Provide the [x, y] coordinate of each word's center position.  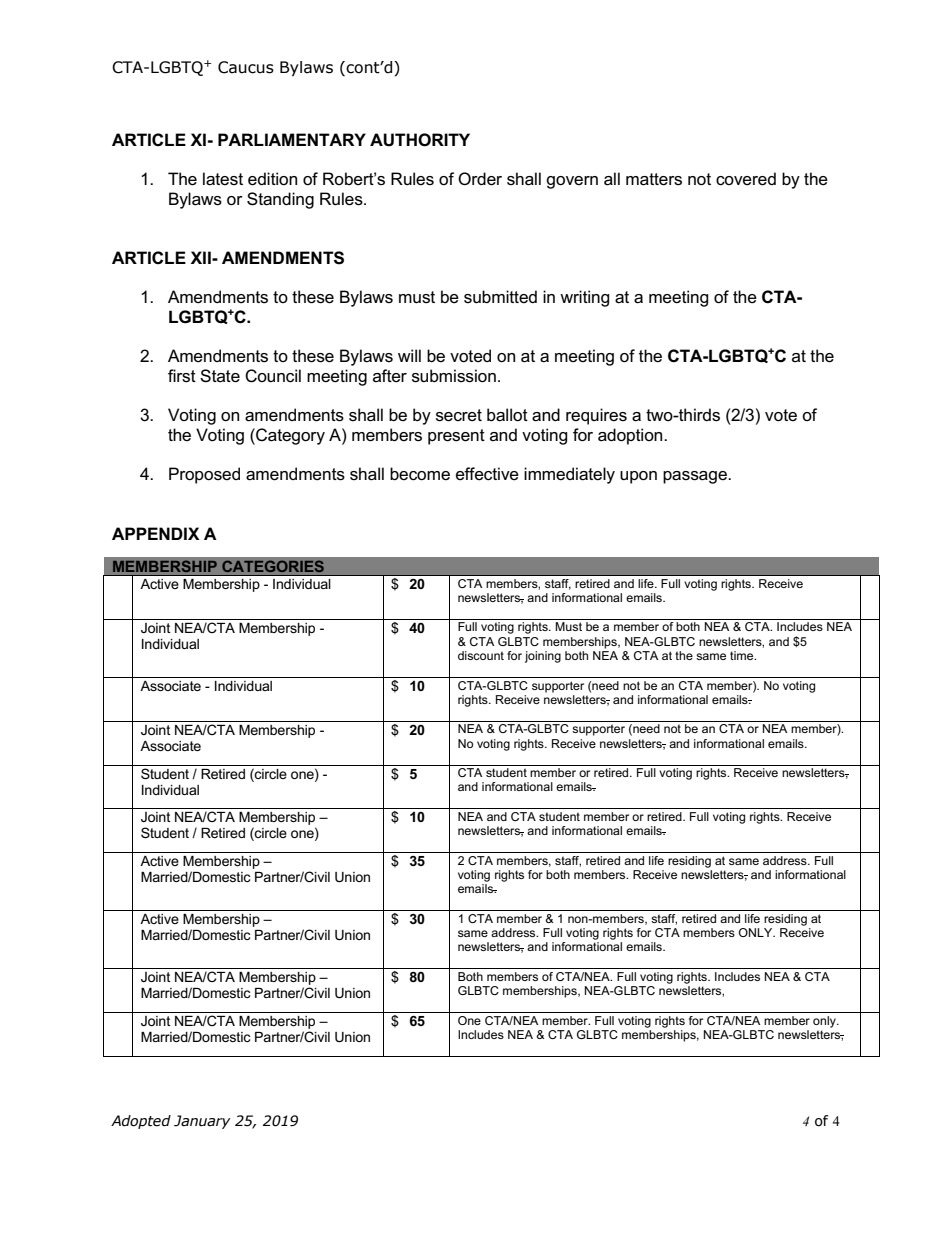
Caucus [246, 67]
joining [543, 657]
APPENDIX [156, 533]
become [420, 474]
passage [696, 477]
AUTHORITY [420, 140]
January [202, 1122]
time [743, 655]
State [220, 376]
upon [638, 477]
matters [654, 179]
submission [454, 376]
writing [585, 298]
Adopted [141, 1122]
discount [481, 655]
